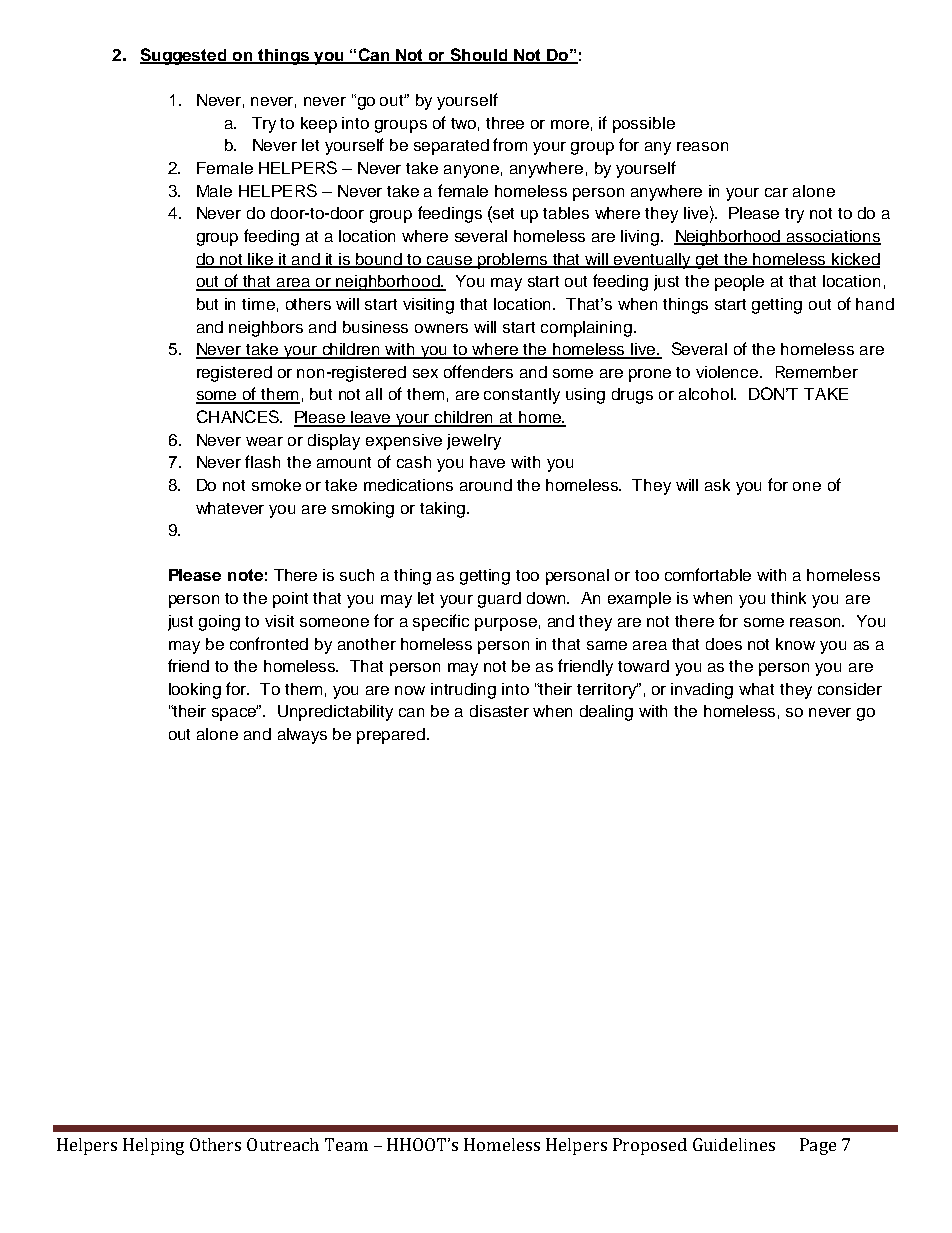  Describe the element at coordinates (258, 304) in the screenshot. I see `time` at that location.
